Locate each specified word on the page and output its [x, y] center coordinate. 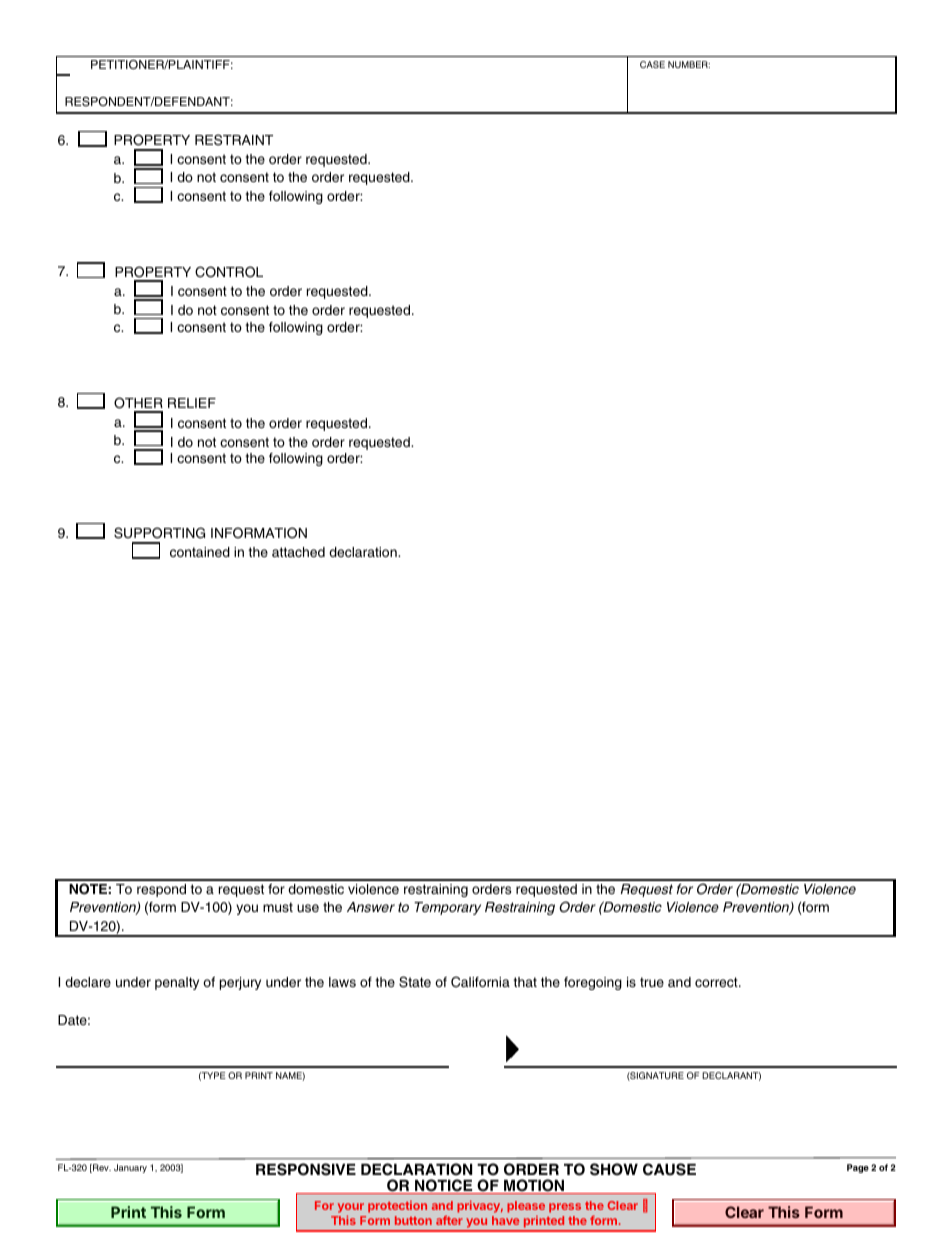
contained [200, 552]
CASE [652, 64]
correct [717, 982]
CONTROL [229, 272]
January [130, 1168]
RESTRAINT [234, 140]
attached [298, 552]
